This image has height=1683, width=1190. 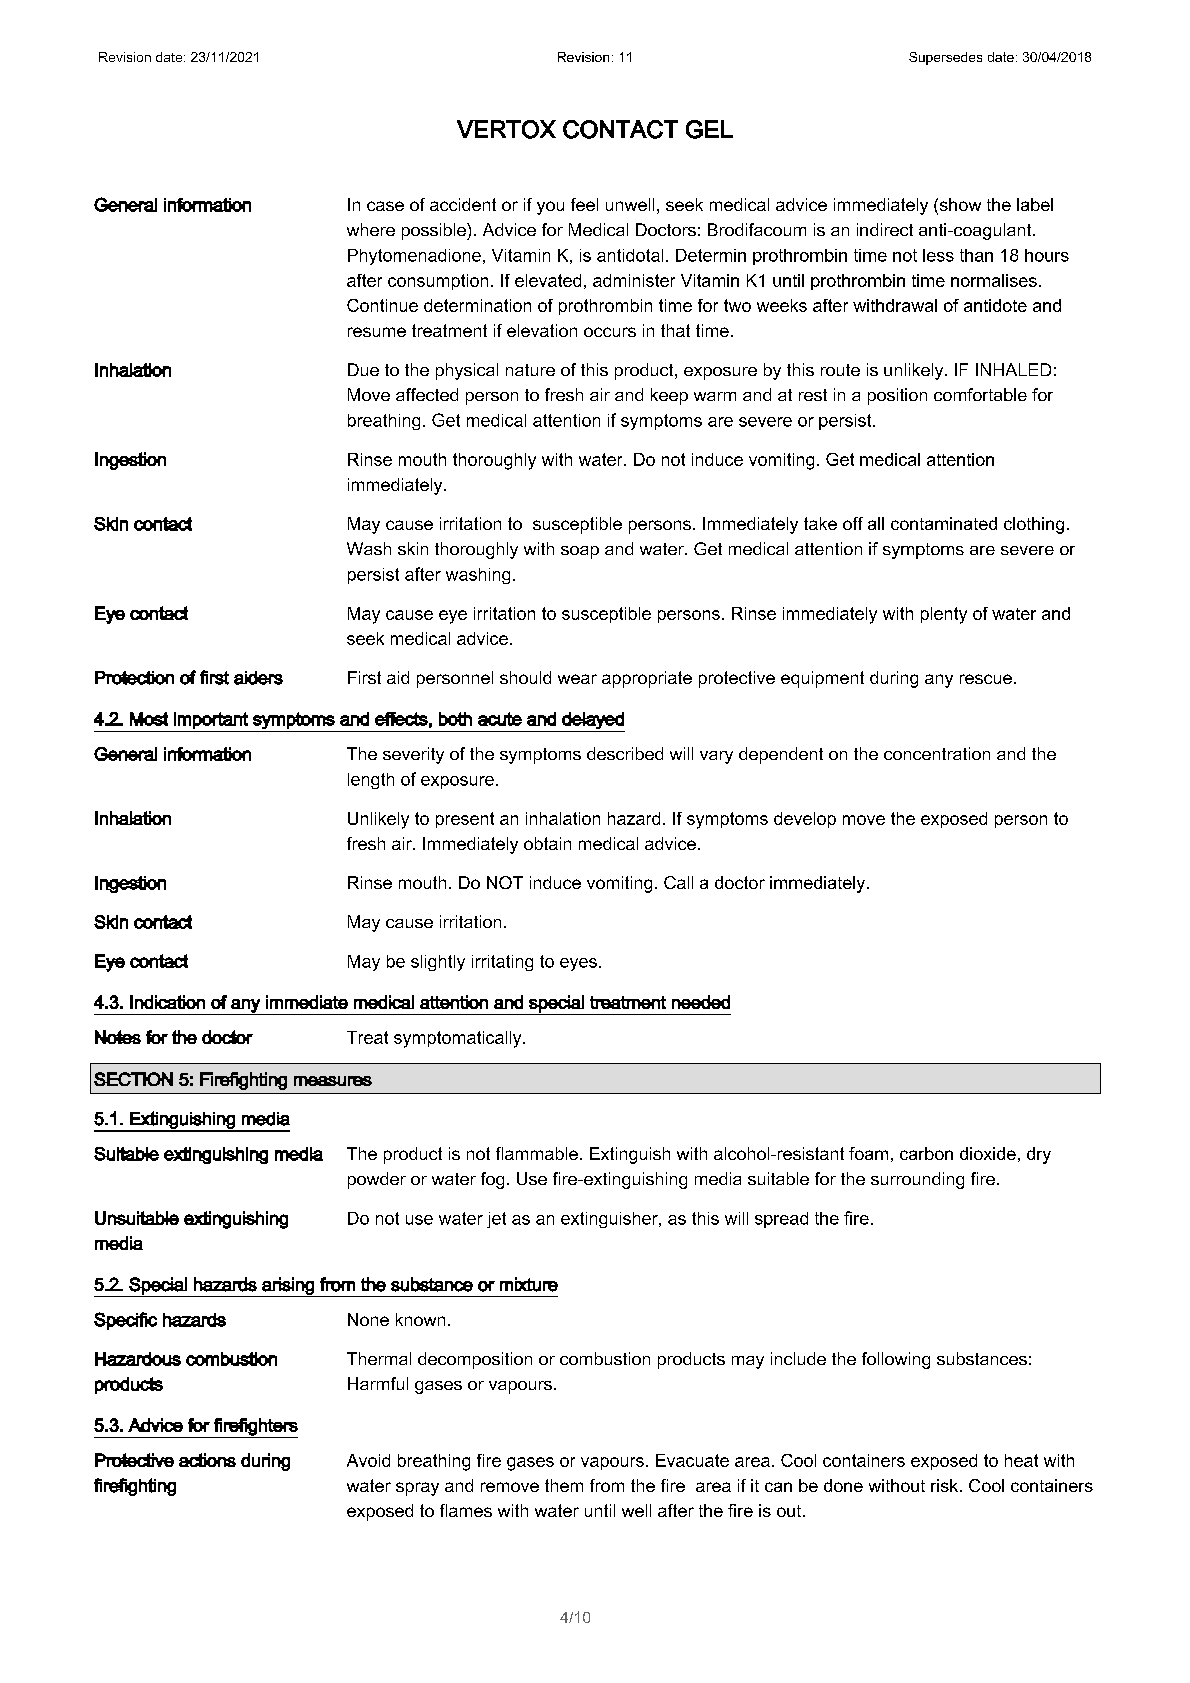 I want to click on them, so click(x=564, y=1485).
